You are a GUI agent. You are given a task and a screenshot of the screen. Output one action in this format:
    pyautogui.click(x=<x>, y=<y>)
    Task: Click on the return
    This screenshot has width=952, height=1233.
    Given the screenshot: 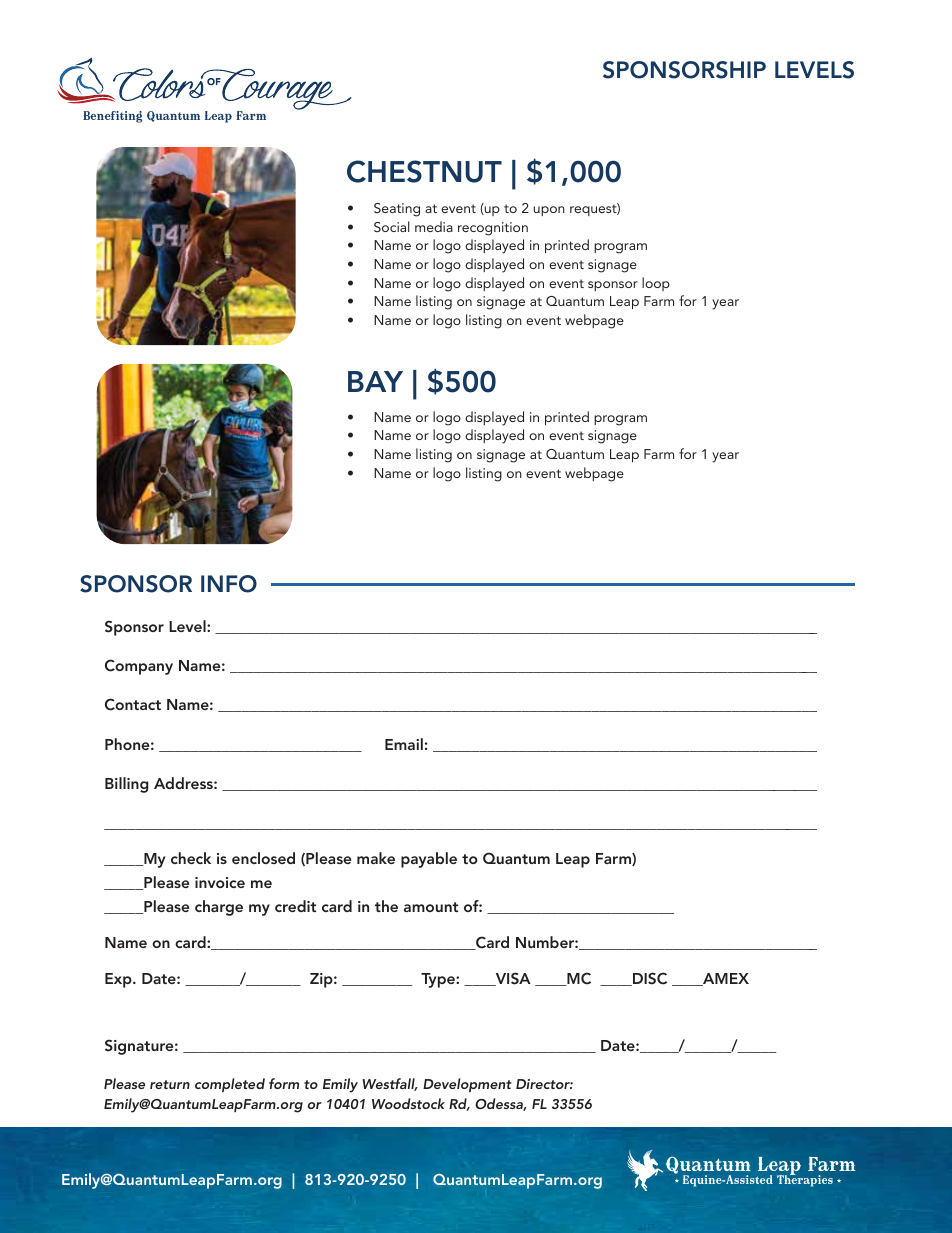 What is the action you would take?
    pyautogui.click(x=170, y=1084)
